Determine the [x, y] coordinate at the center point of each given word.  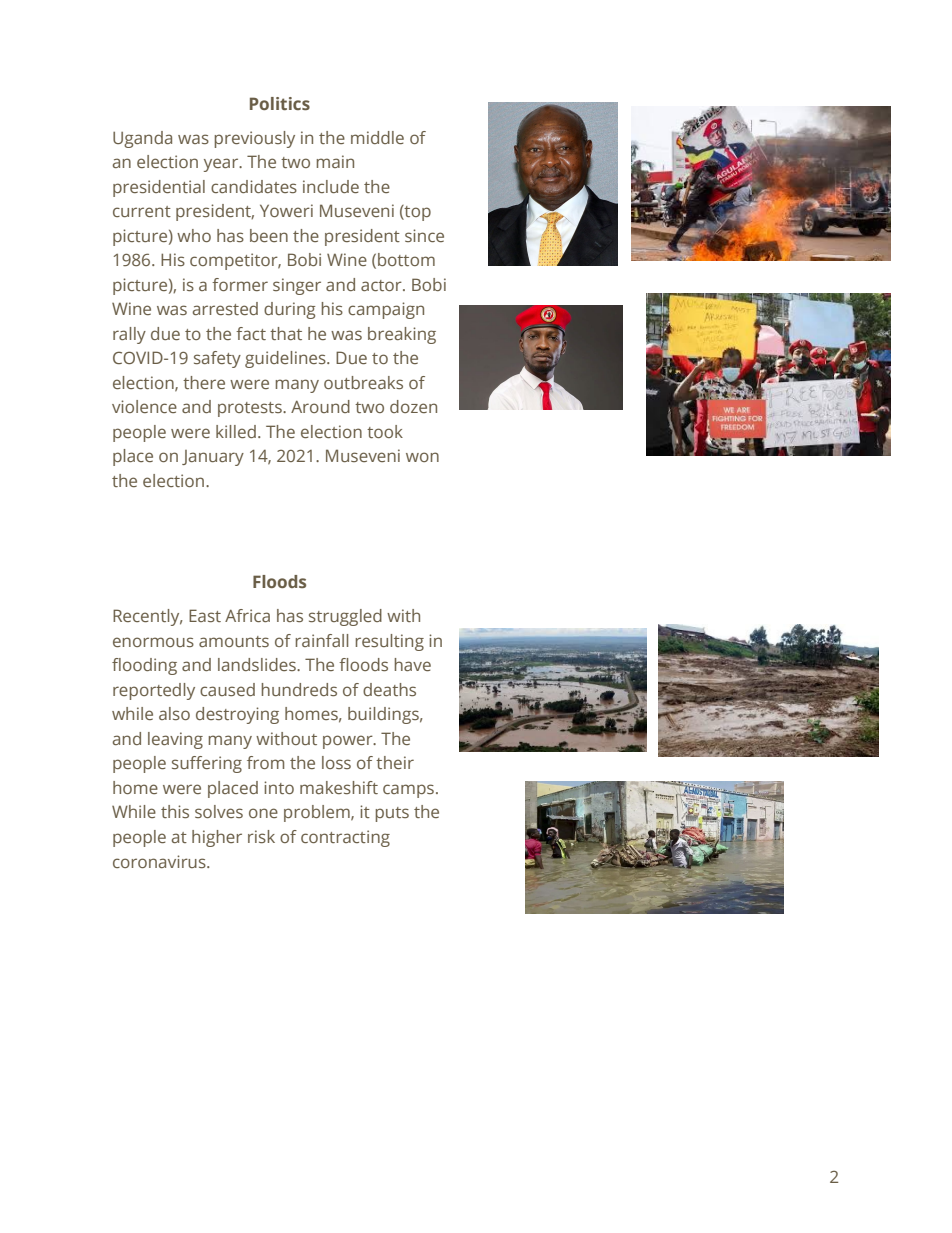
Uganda [142, 139]
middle [377, 137]
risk [261, 836]
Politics [280, 103]
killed [236, 431]
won [422, 457]
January [213, 458]
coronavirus [160, 861]
